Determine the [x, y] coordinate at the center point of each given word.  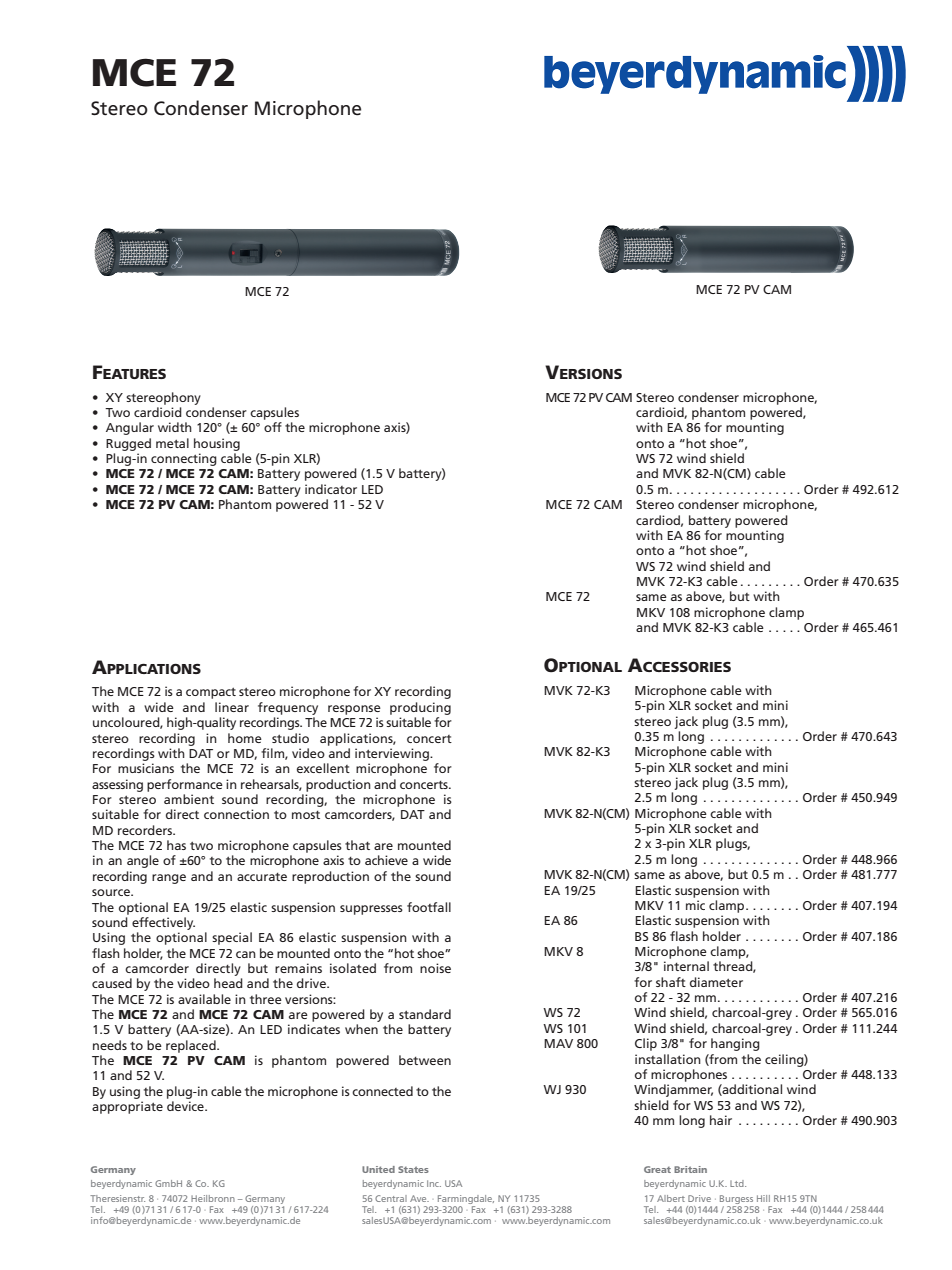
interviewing [393, 754]
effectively [163, 923]
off [273, 427]
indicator [331, 489]
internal [686, 966]
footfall [429, 907]
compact [211, 693]
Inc [434, 1183]
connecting [184, 459]
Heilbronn [213, 1198]
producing [420, 708]
